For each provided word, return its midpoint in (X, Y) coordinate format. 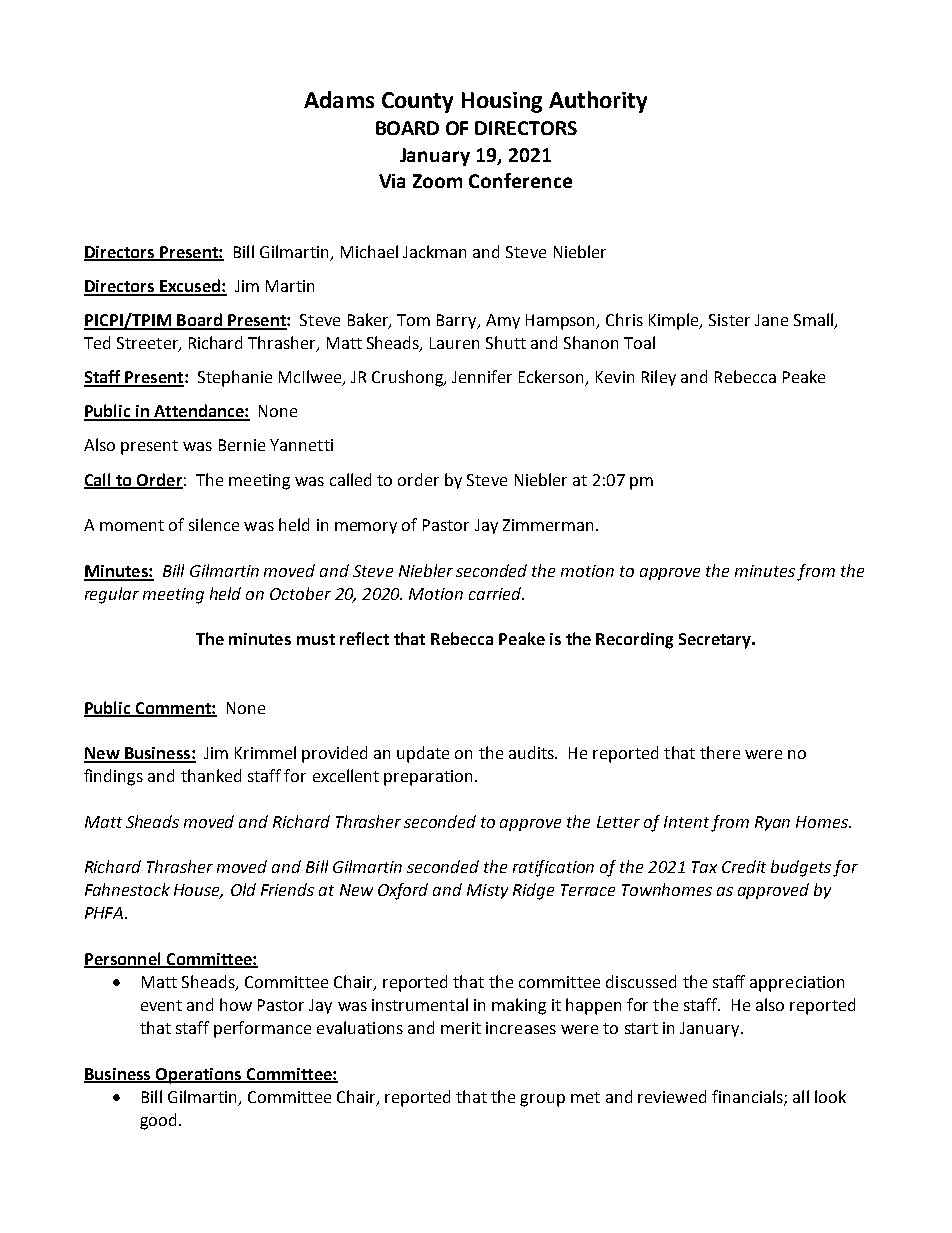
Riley (659, 378)
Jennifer (482, 376)
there (720, 752)
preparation (428, 778)
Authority (598, 102)
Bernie (242, 445)
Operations (198, 1076)
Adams (339, 99)
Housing (502, 102)
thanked (211, 775)
